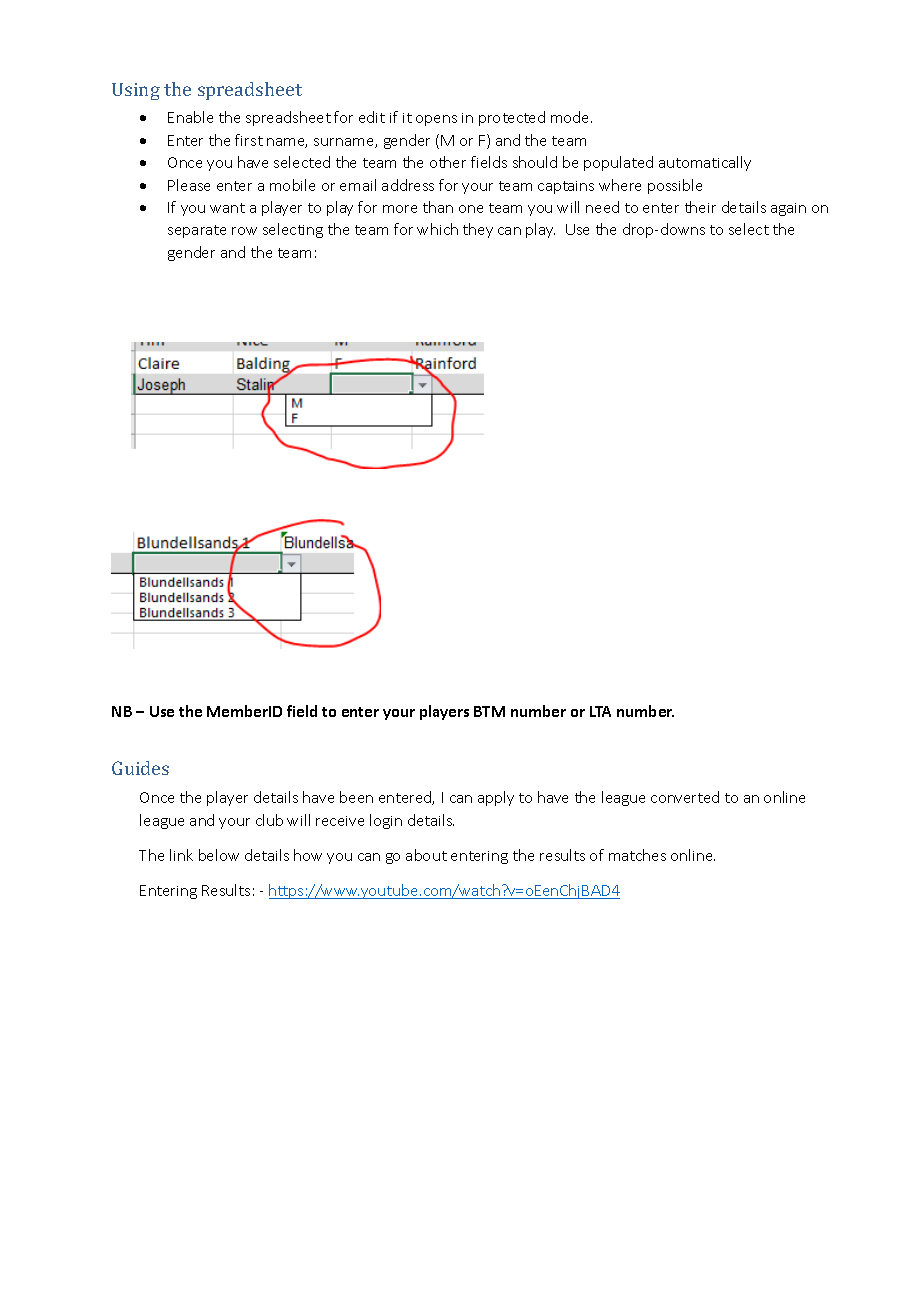 This document has height=1308, width=924. I want to click on Enable, so click(190, 117).
